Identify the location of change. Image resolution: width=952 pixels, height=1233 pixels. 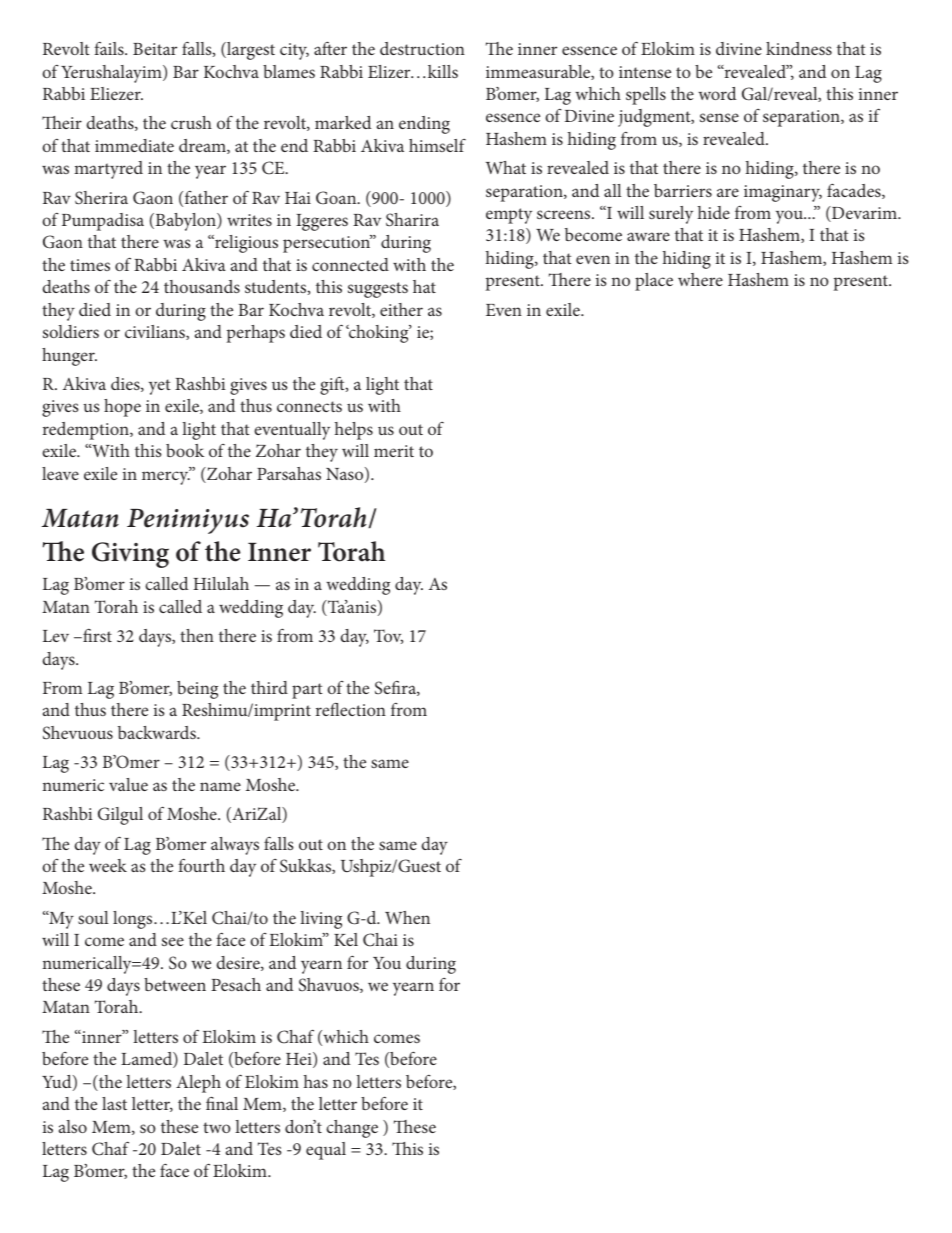
(352, 1129).
